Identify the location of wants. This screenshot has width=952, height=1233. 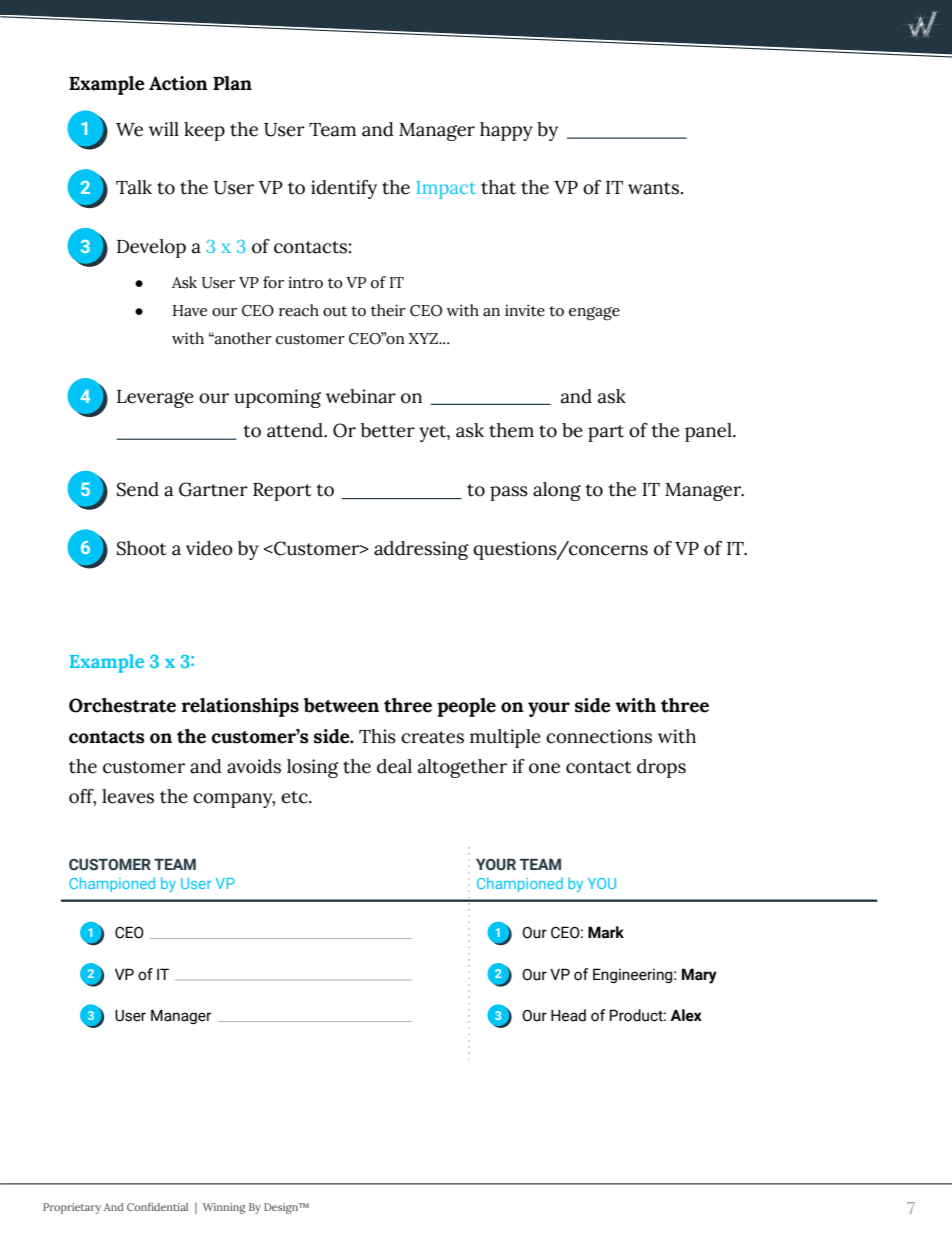
(653, 188).
